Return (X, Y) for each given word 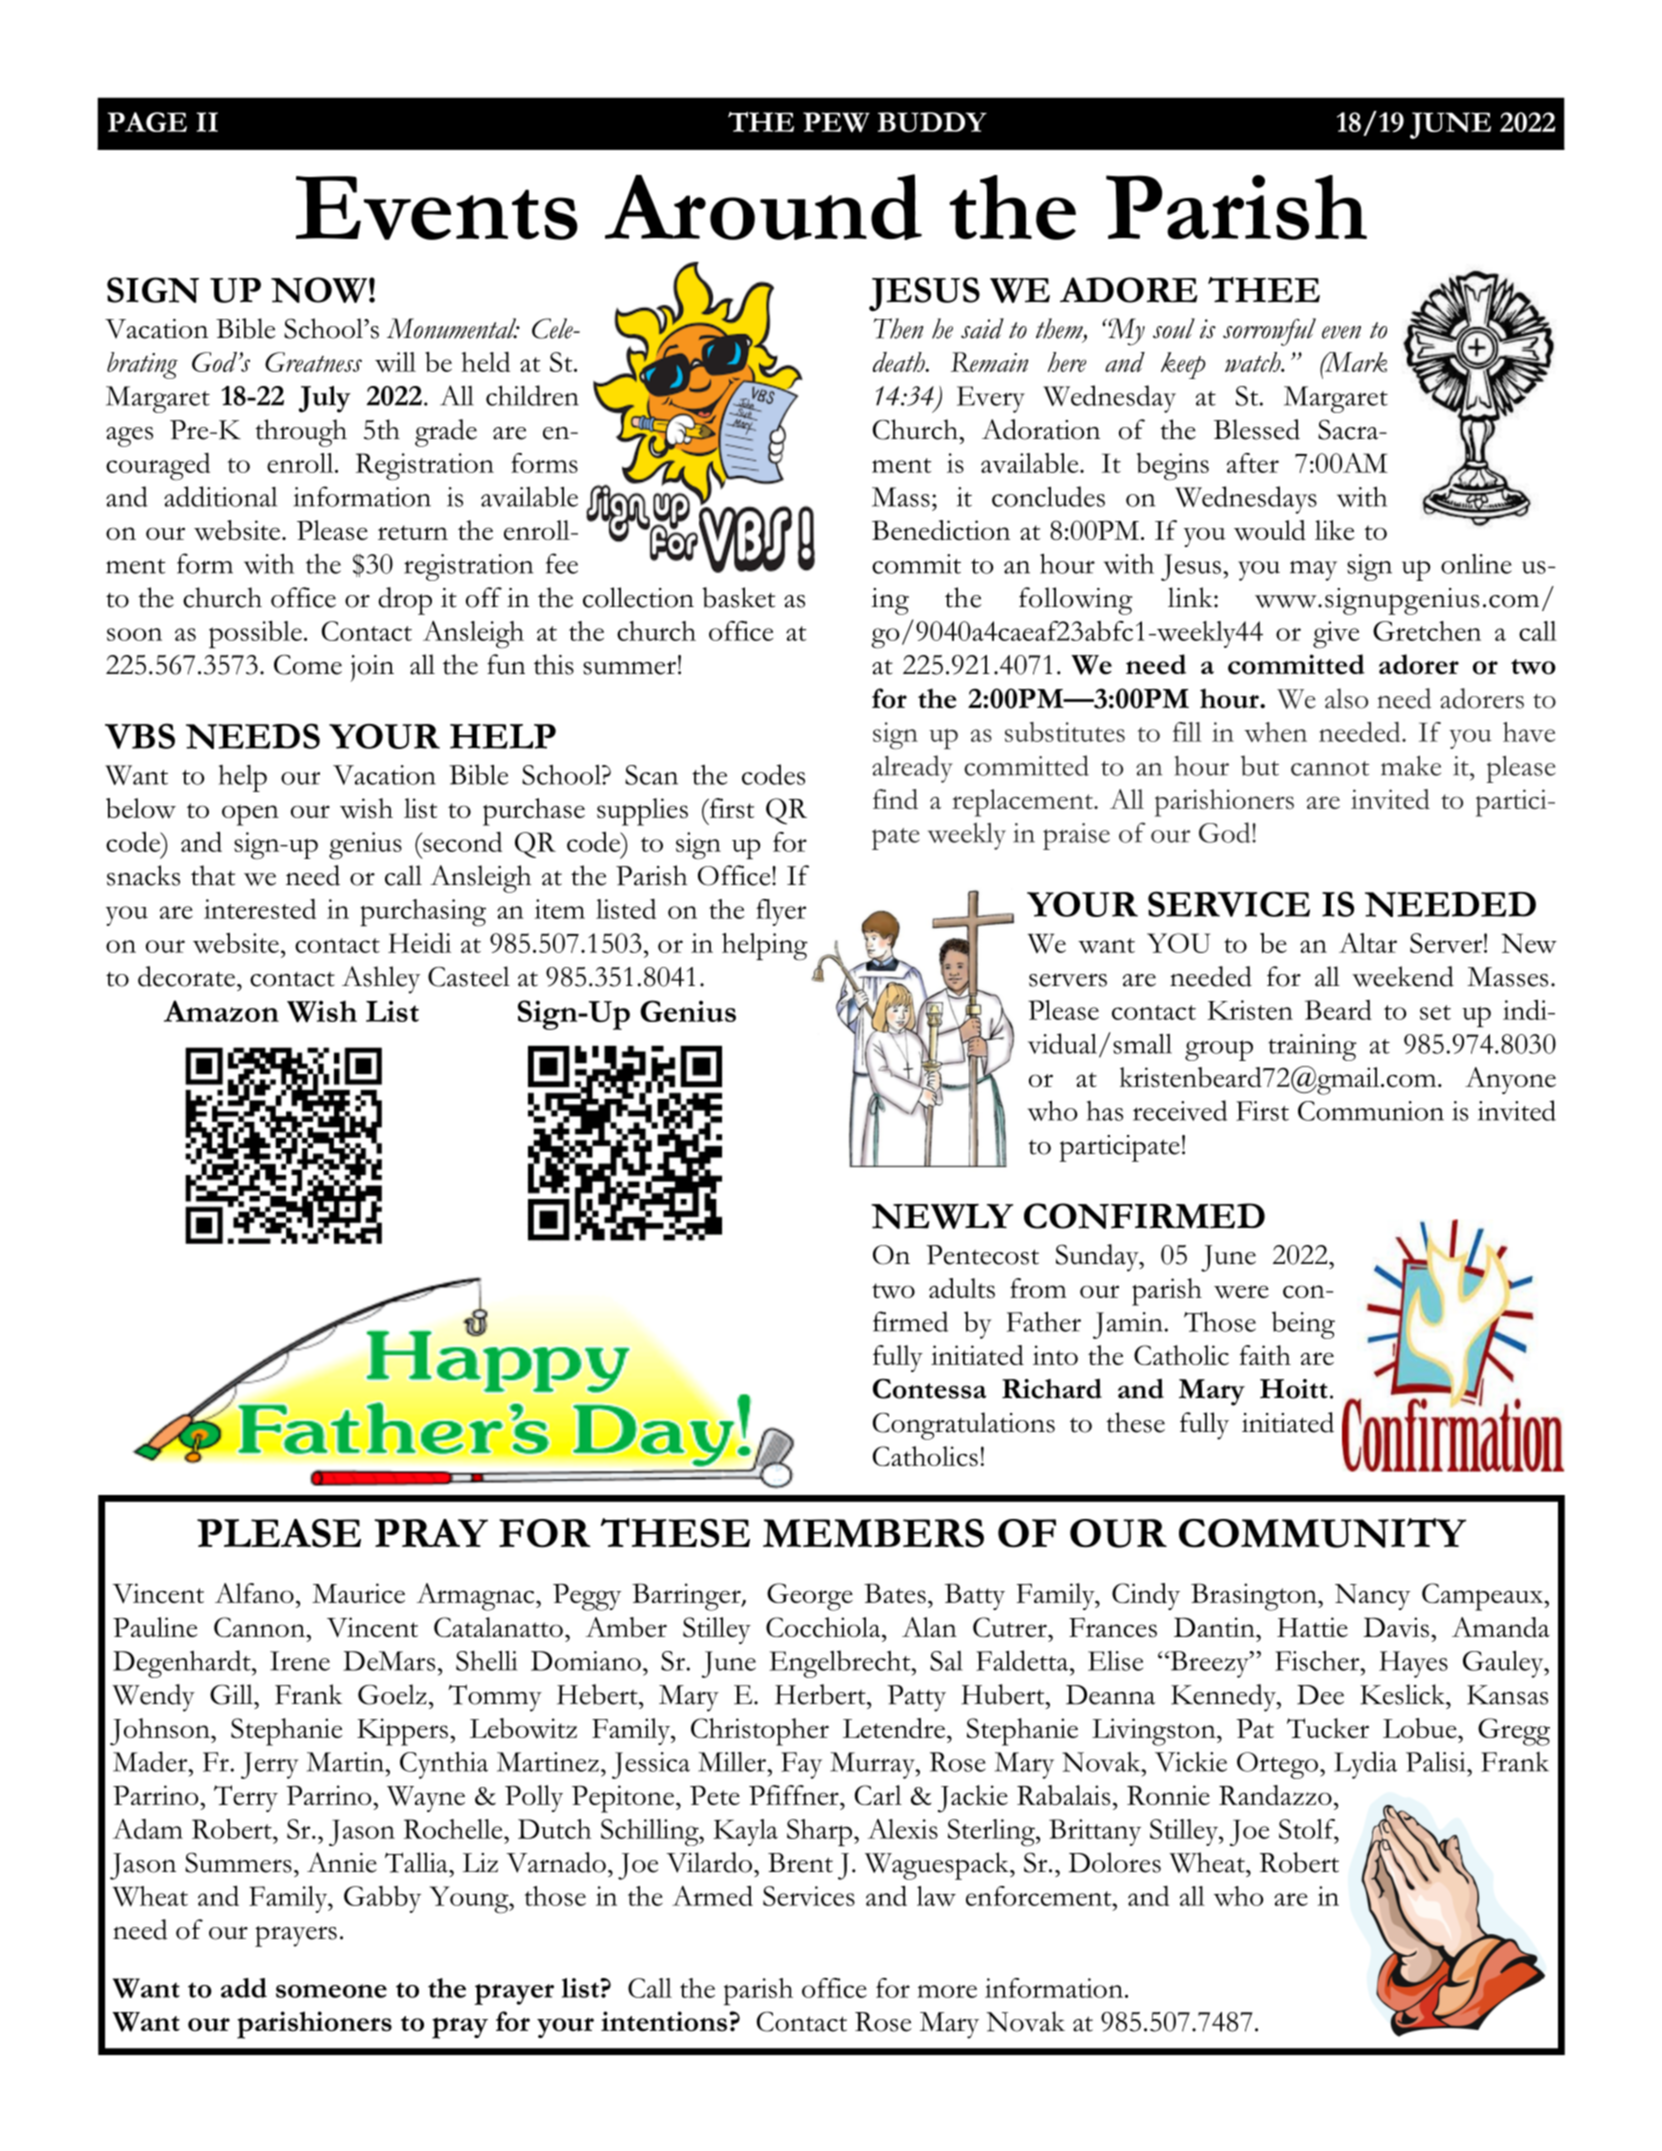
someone (331, 1991)
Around (763, 207)
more (947, 1991)
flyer (781, 912)
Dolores (1115, 1862)
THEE (1264, 290)
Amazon (221, 1011)
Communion (1371, 1111)
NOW (319, 290)
